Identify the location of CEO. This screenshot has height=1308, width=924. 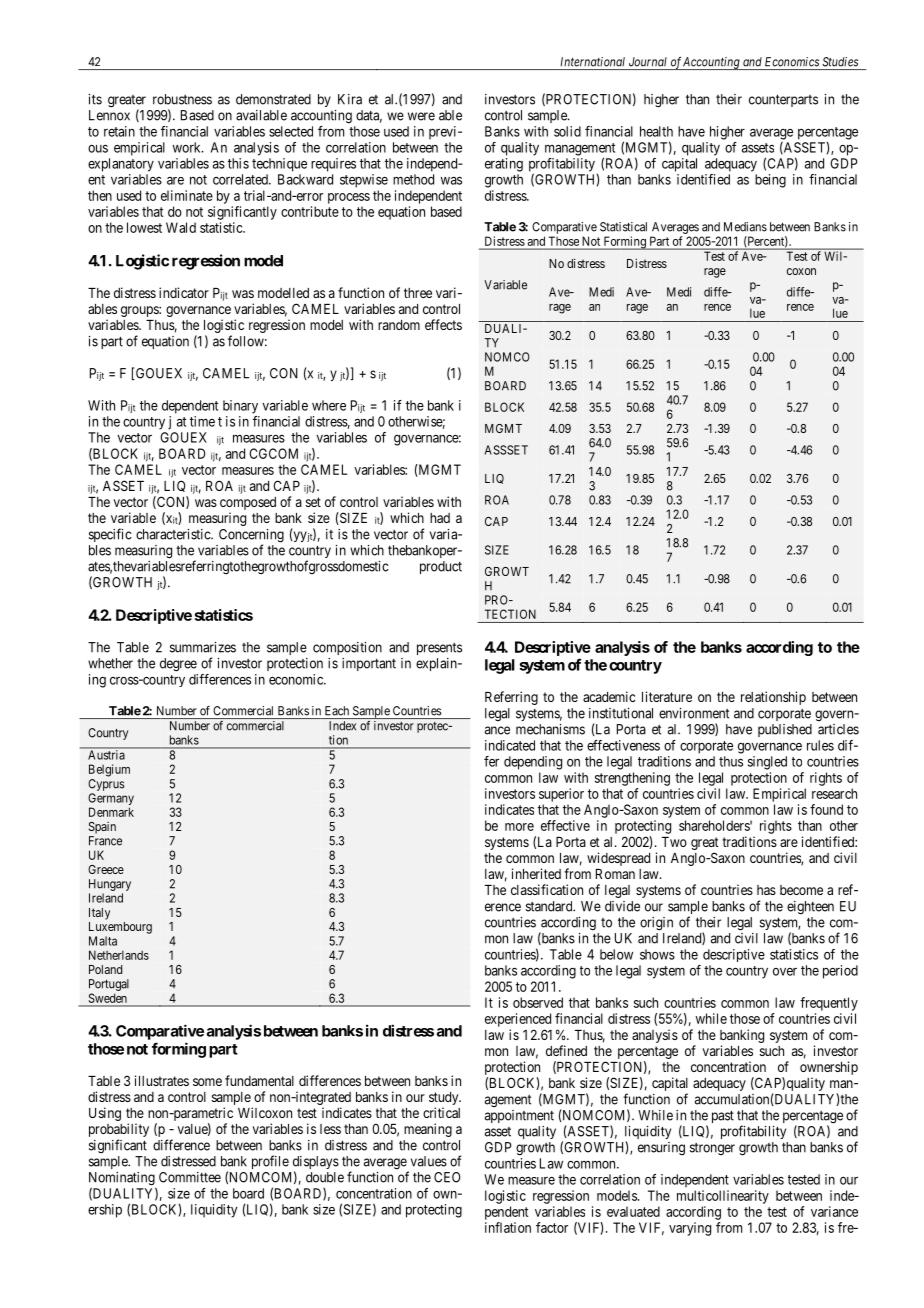
(447, 1177).
